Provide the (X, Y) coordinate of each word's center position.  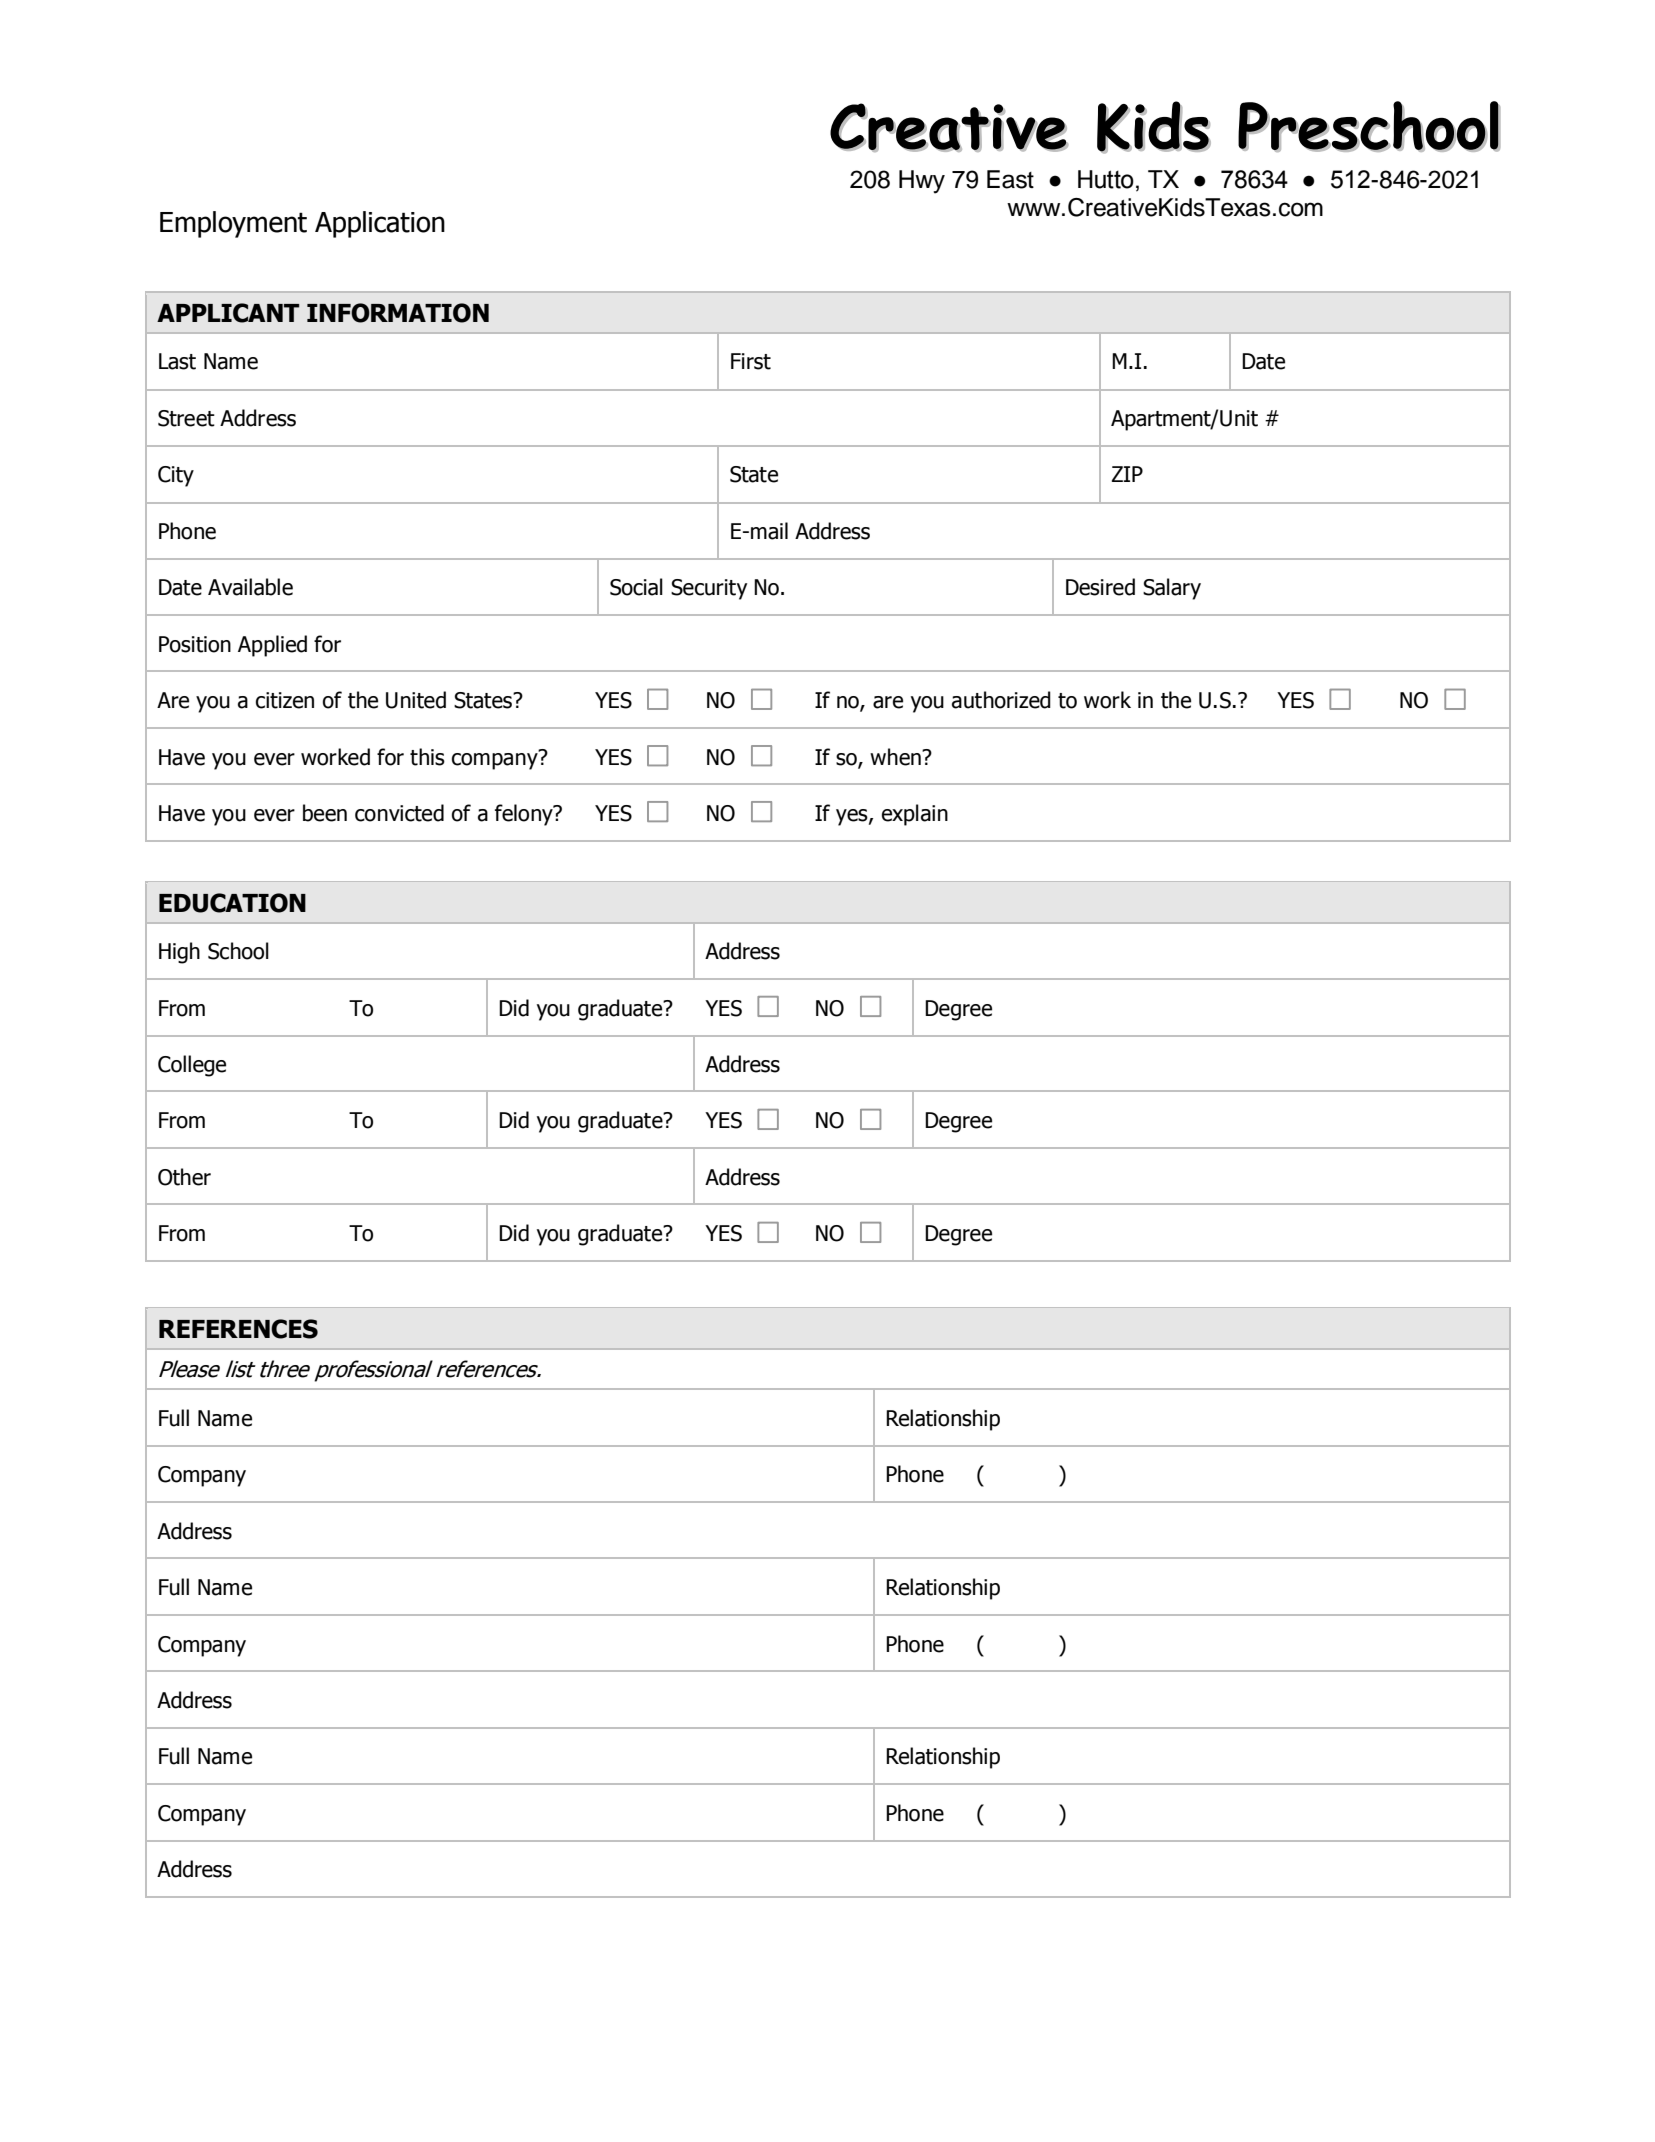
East (1010, 179)
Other (184, 1177)
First (751, 361)
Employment (233, 224)
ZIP (1127, 474)
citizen (285, 700)
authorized (1001, 700)
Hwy (922, 182)
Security (709, 589)
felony (525, 815)
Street (186, 418)
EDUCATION (232, 903)
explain (915, 815)
